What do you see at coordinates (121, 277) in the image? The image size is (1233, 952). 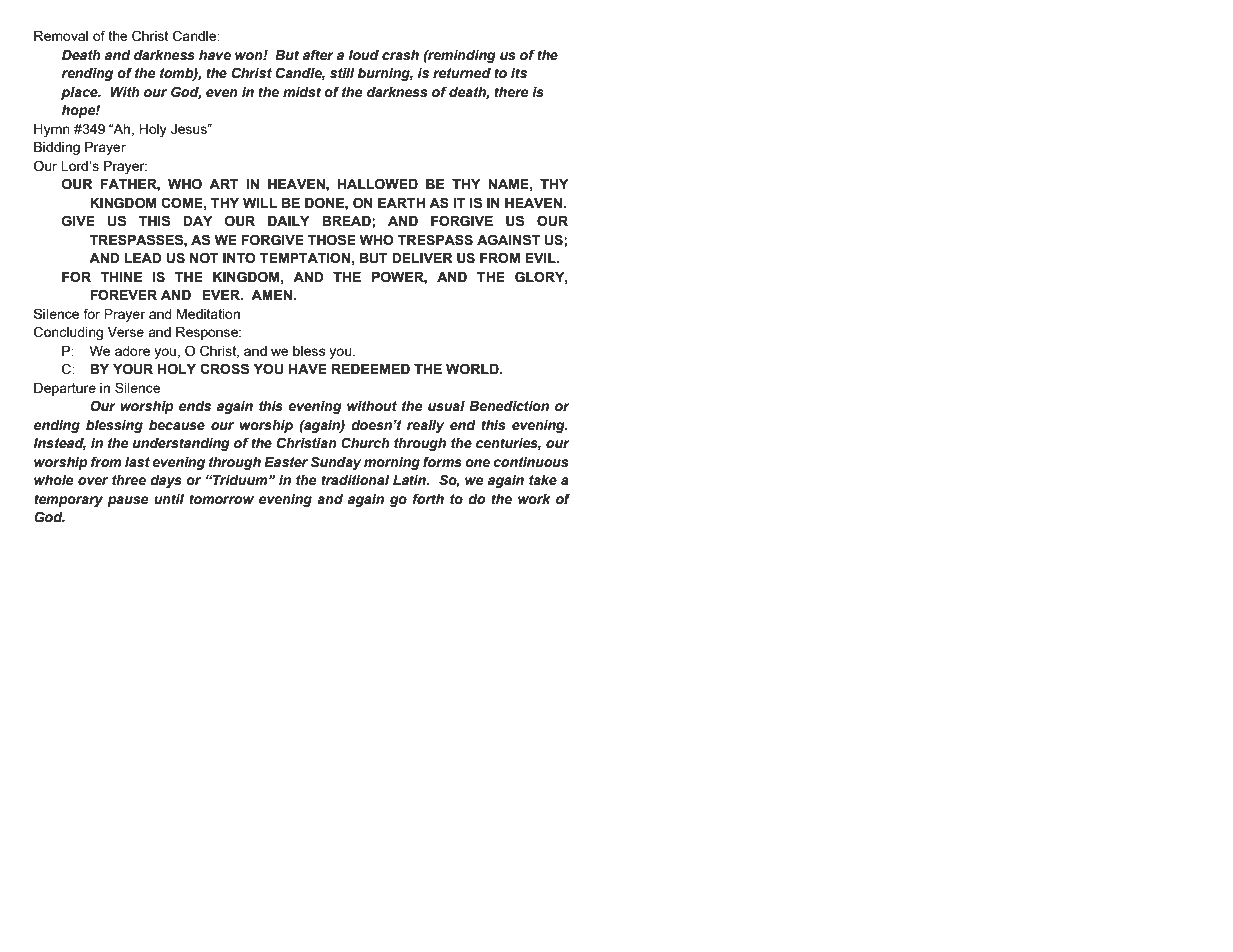 I see `THINE` at bounding box center [121, 277].
